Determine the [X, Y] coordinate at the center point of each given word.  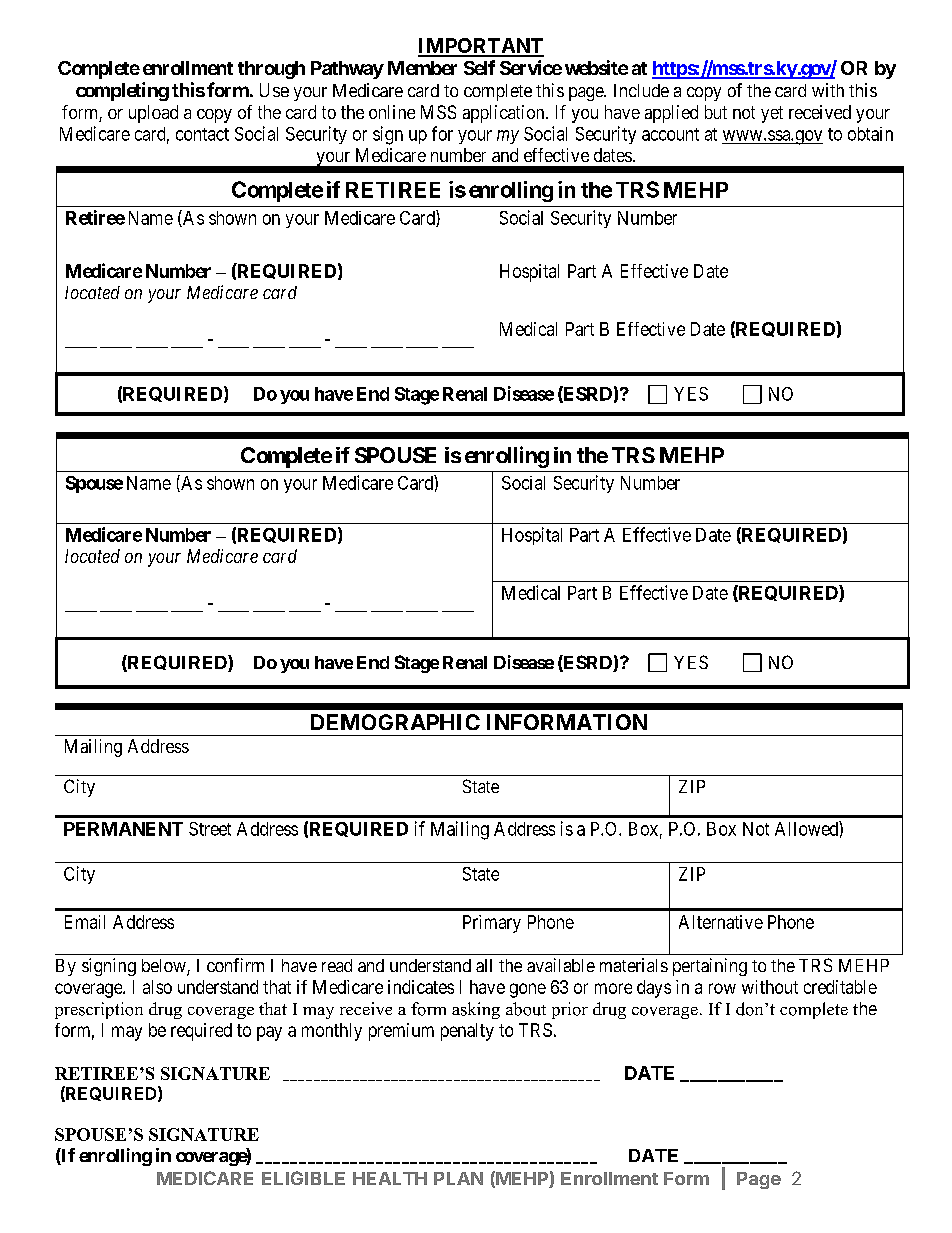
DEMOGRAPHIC [395, 722]
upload [153, 114]
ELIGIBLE [303, 1178]
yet [772, 114]
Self [479, 67]
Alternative [721, 922]
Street [210, 829]
